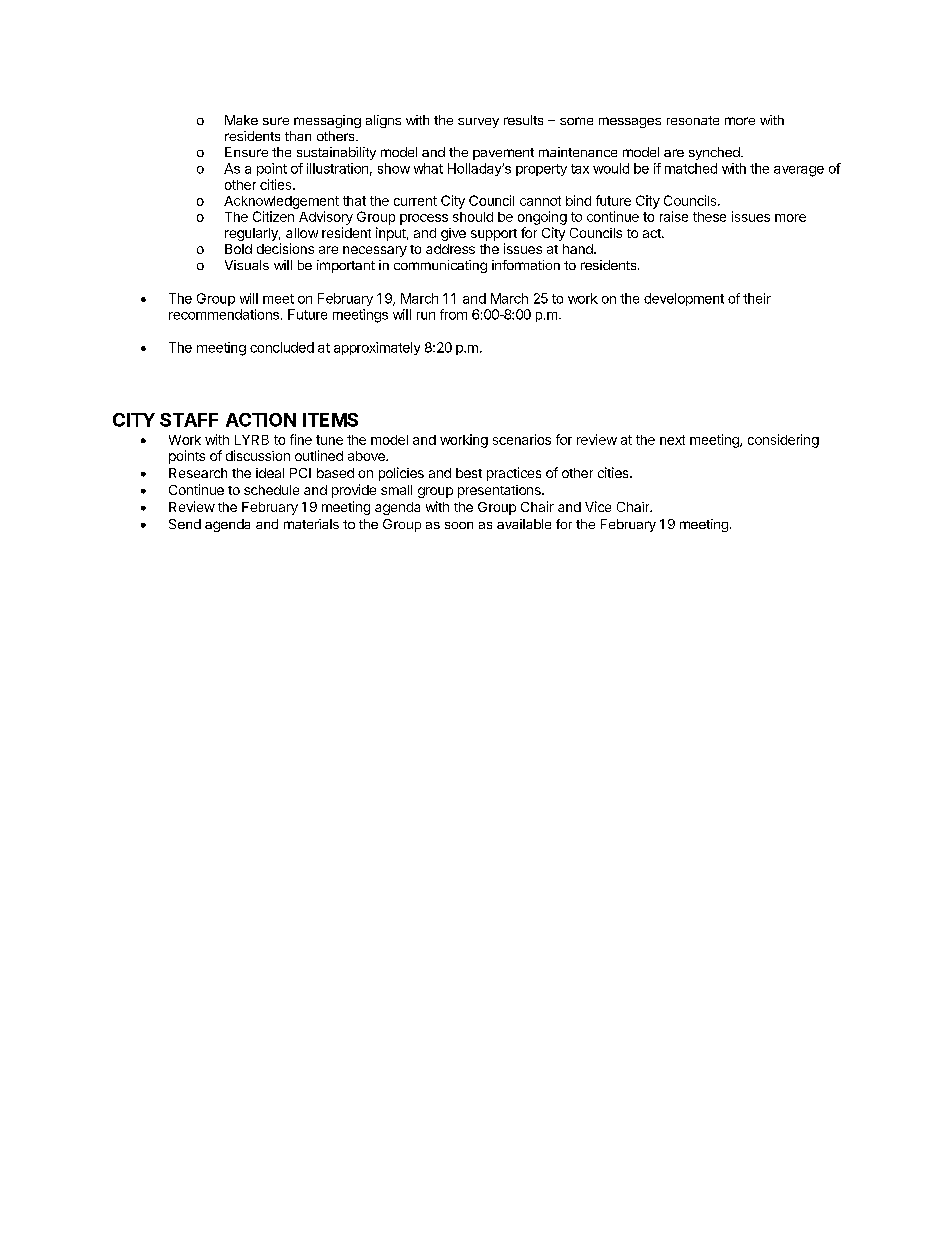 The width and height of the screenshot is (952, 1233). I want to click on Make, so click(241, 120).
